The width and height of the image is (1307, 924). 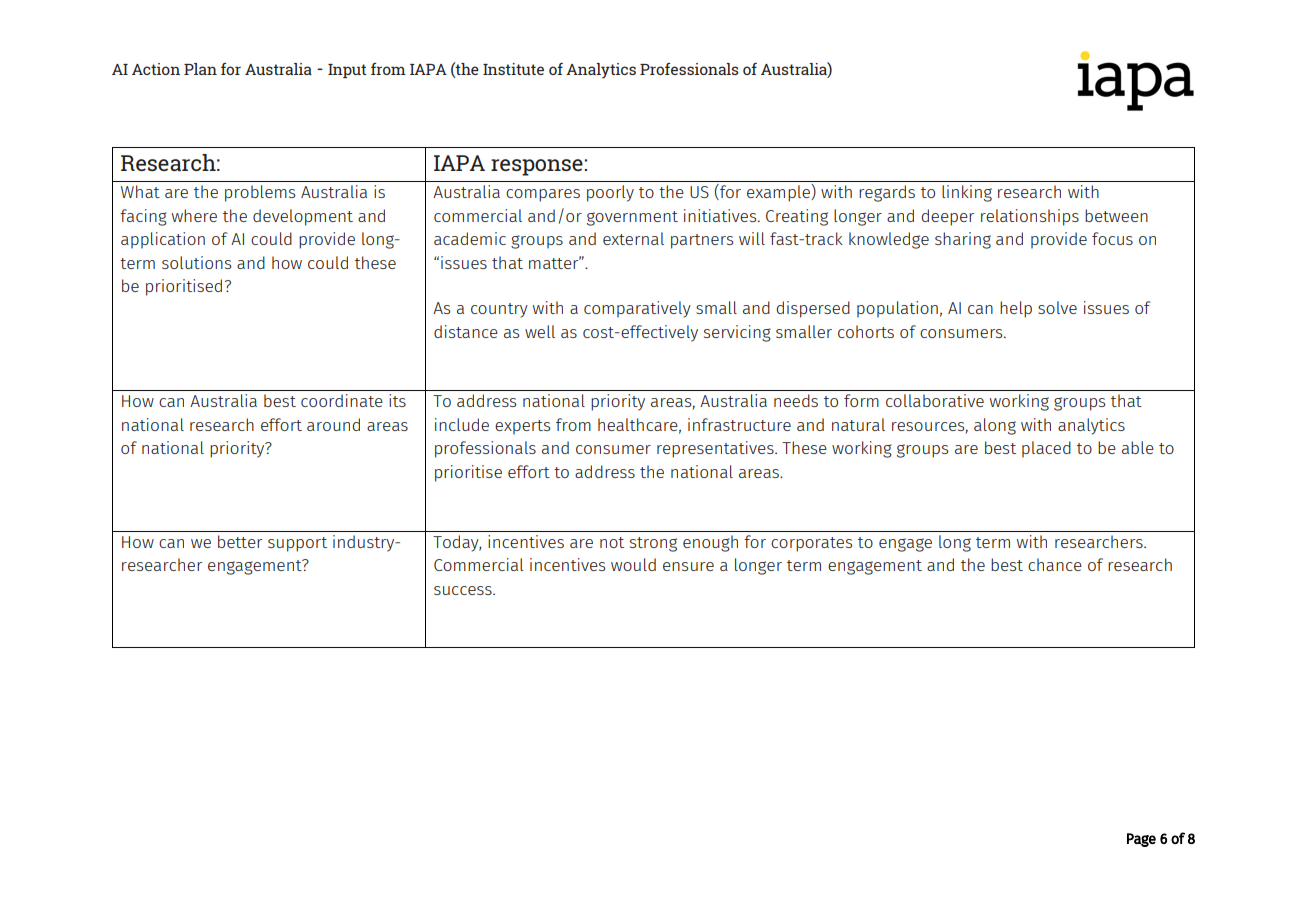 What do you see at coordinates (200, 69) in the image?
I see `Plan` at bounding box center [200, 69].
